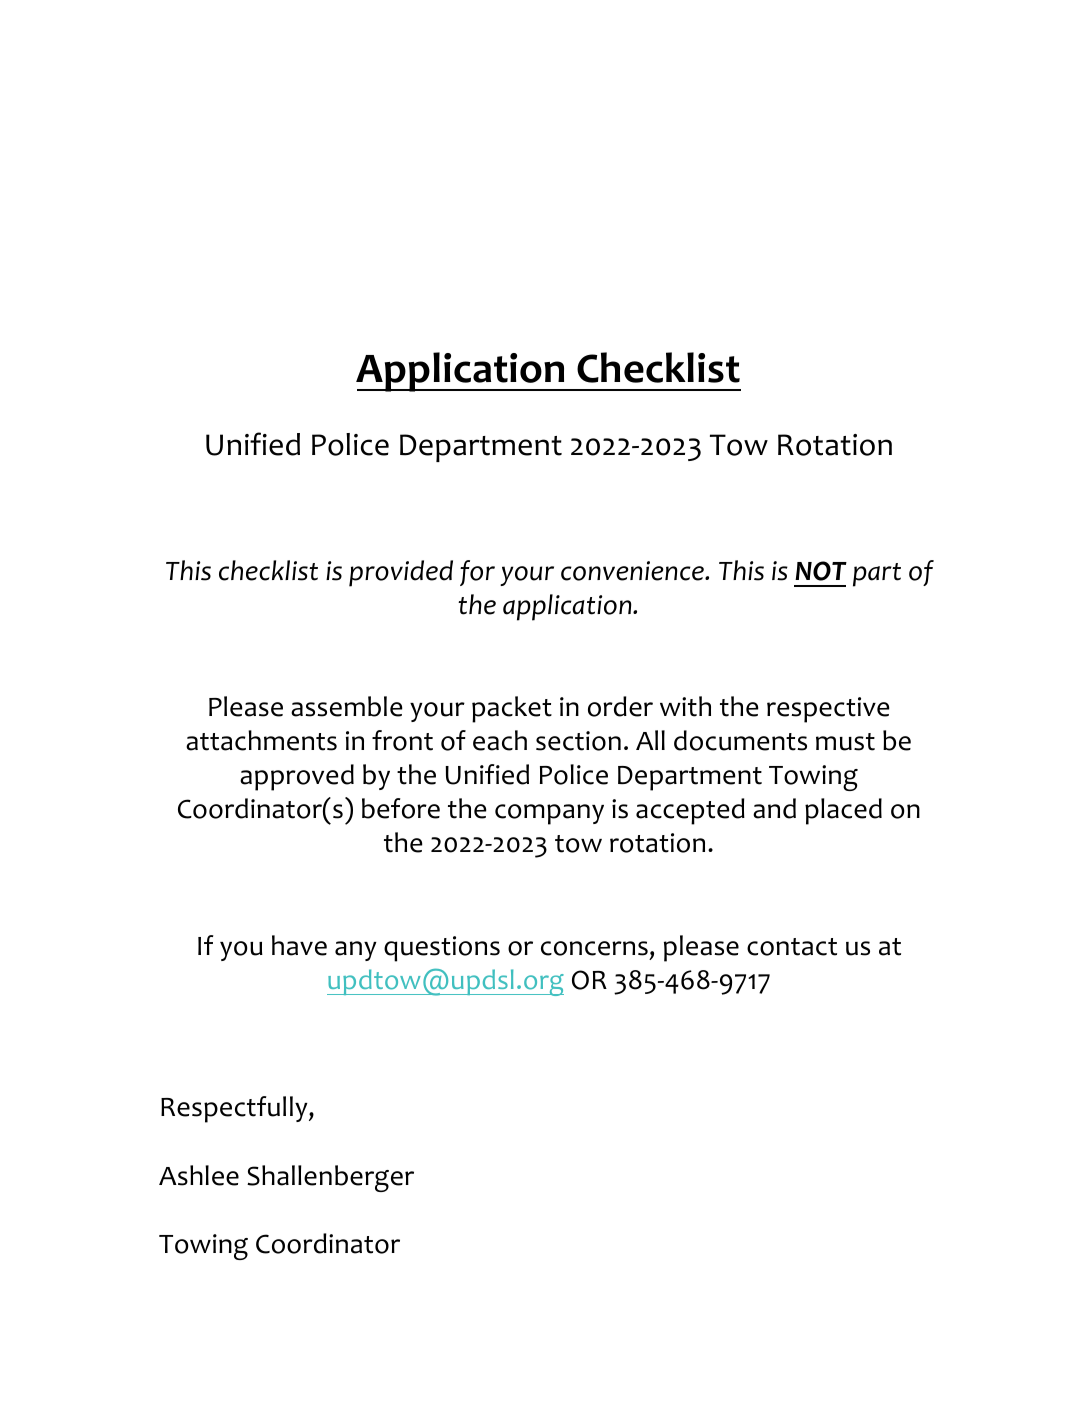  What do you see at coordinates (792, 947) in the screenshot?
I see `contact` at bounding box center [792, 947].
